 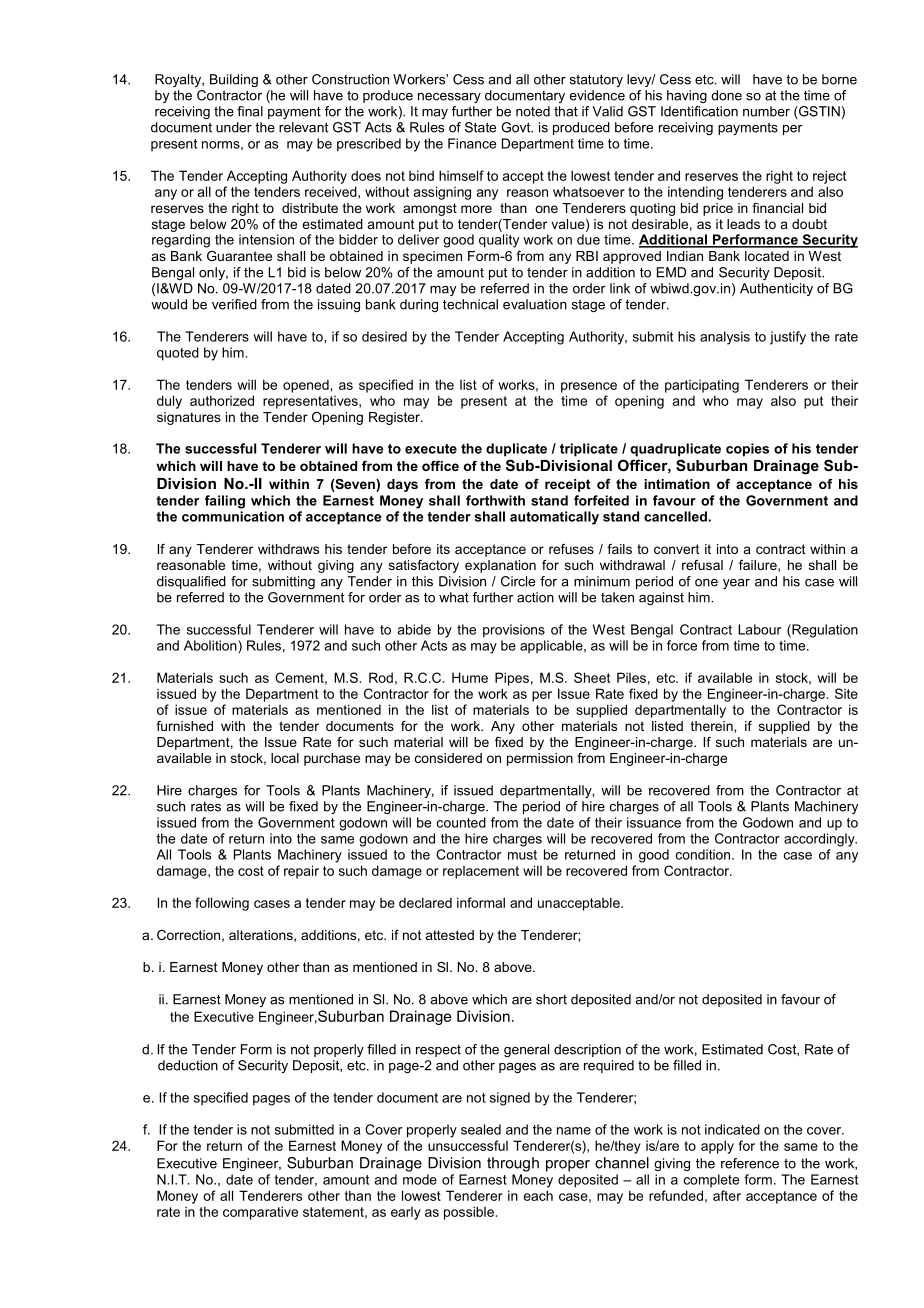 I want to click on short, so click(x=551, y=999).
